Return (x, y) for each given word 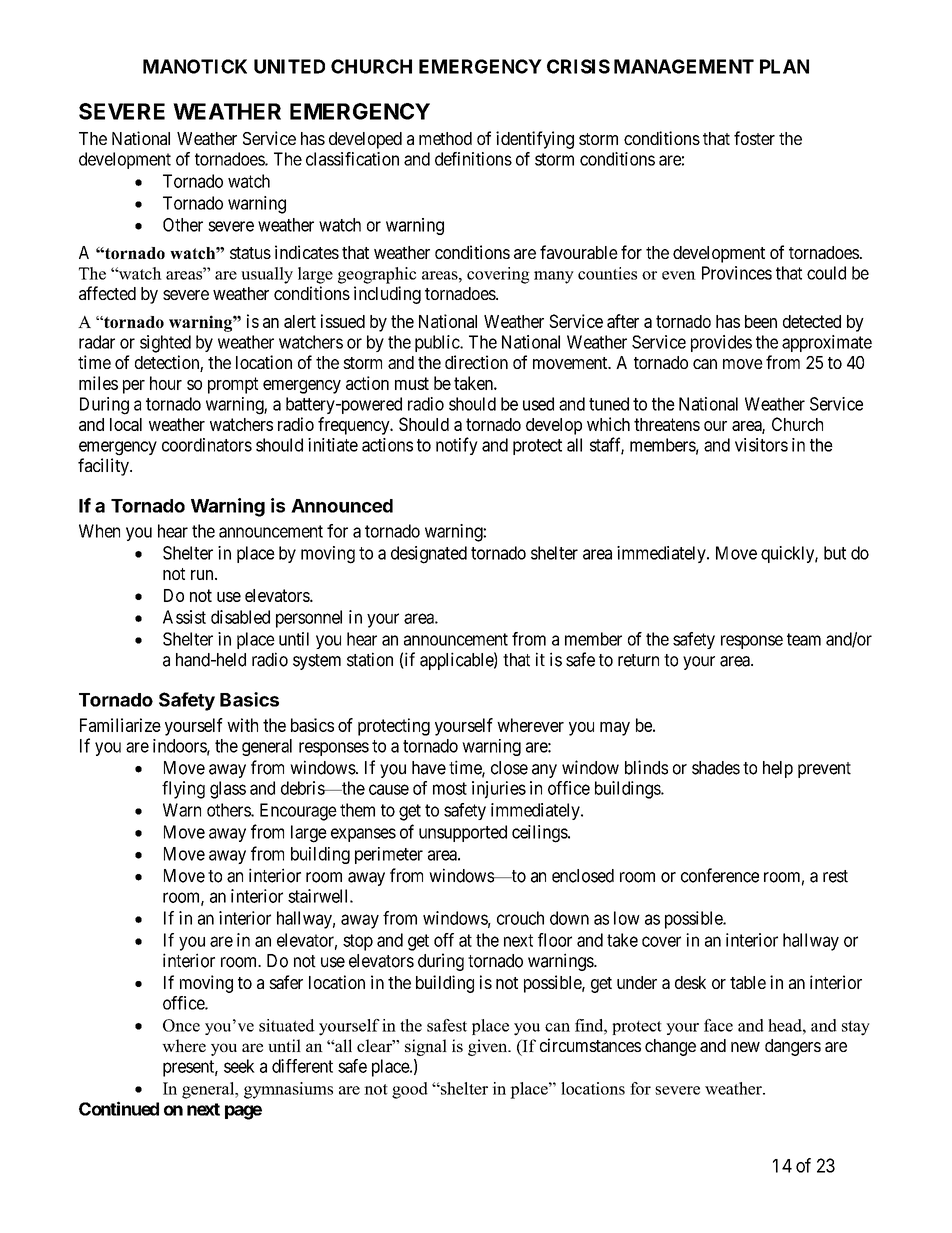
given (489, 1047)
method (445, 138)
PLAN (784, 66)
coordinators (207, 445)
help (778, 769)
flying (183, 790)
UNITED (289, 66)
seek (239, 1066)
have (429, 768)
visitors (761, 445)
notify (457, 446)
